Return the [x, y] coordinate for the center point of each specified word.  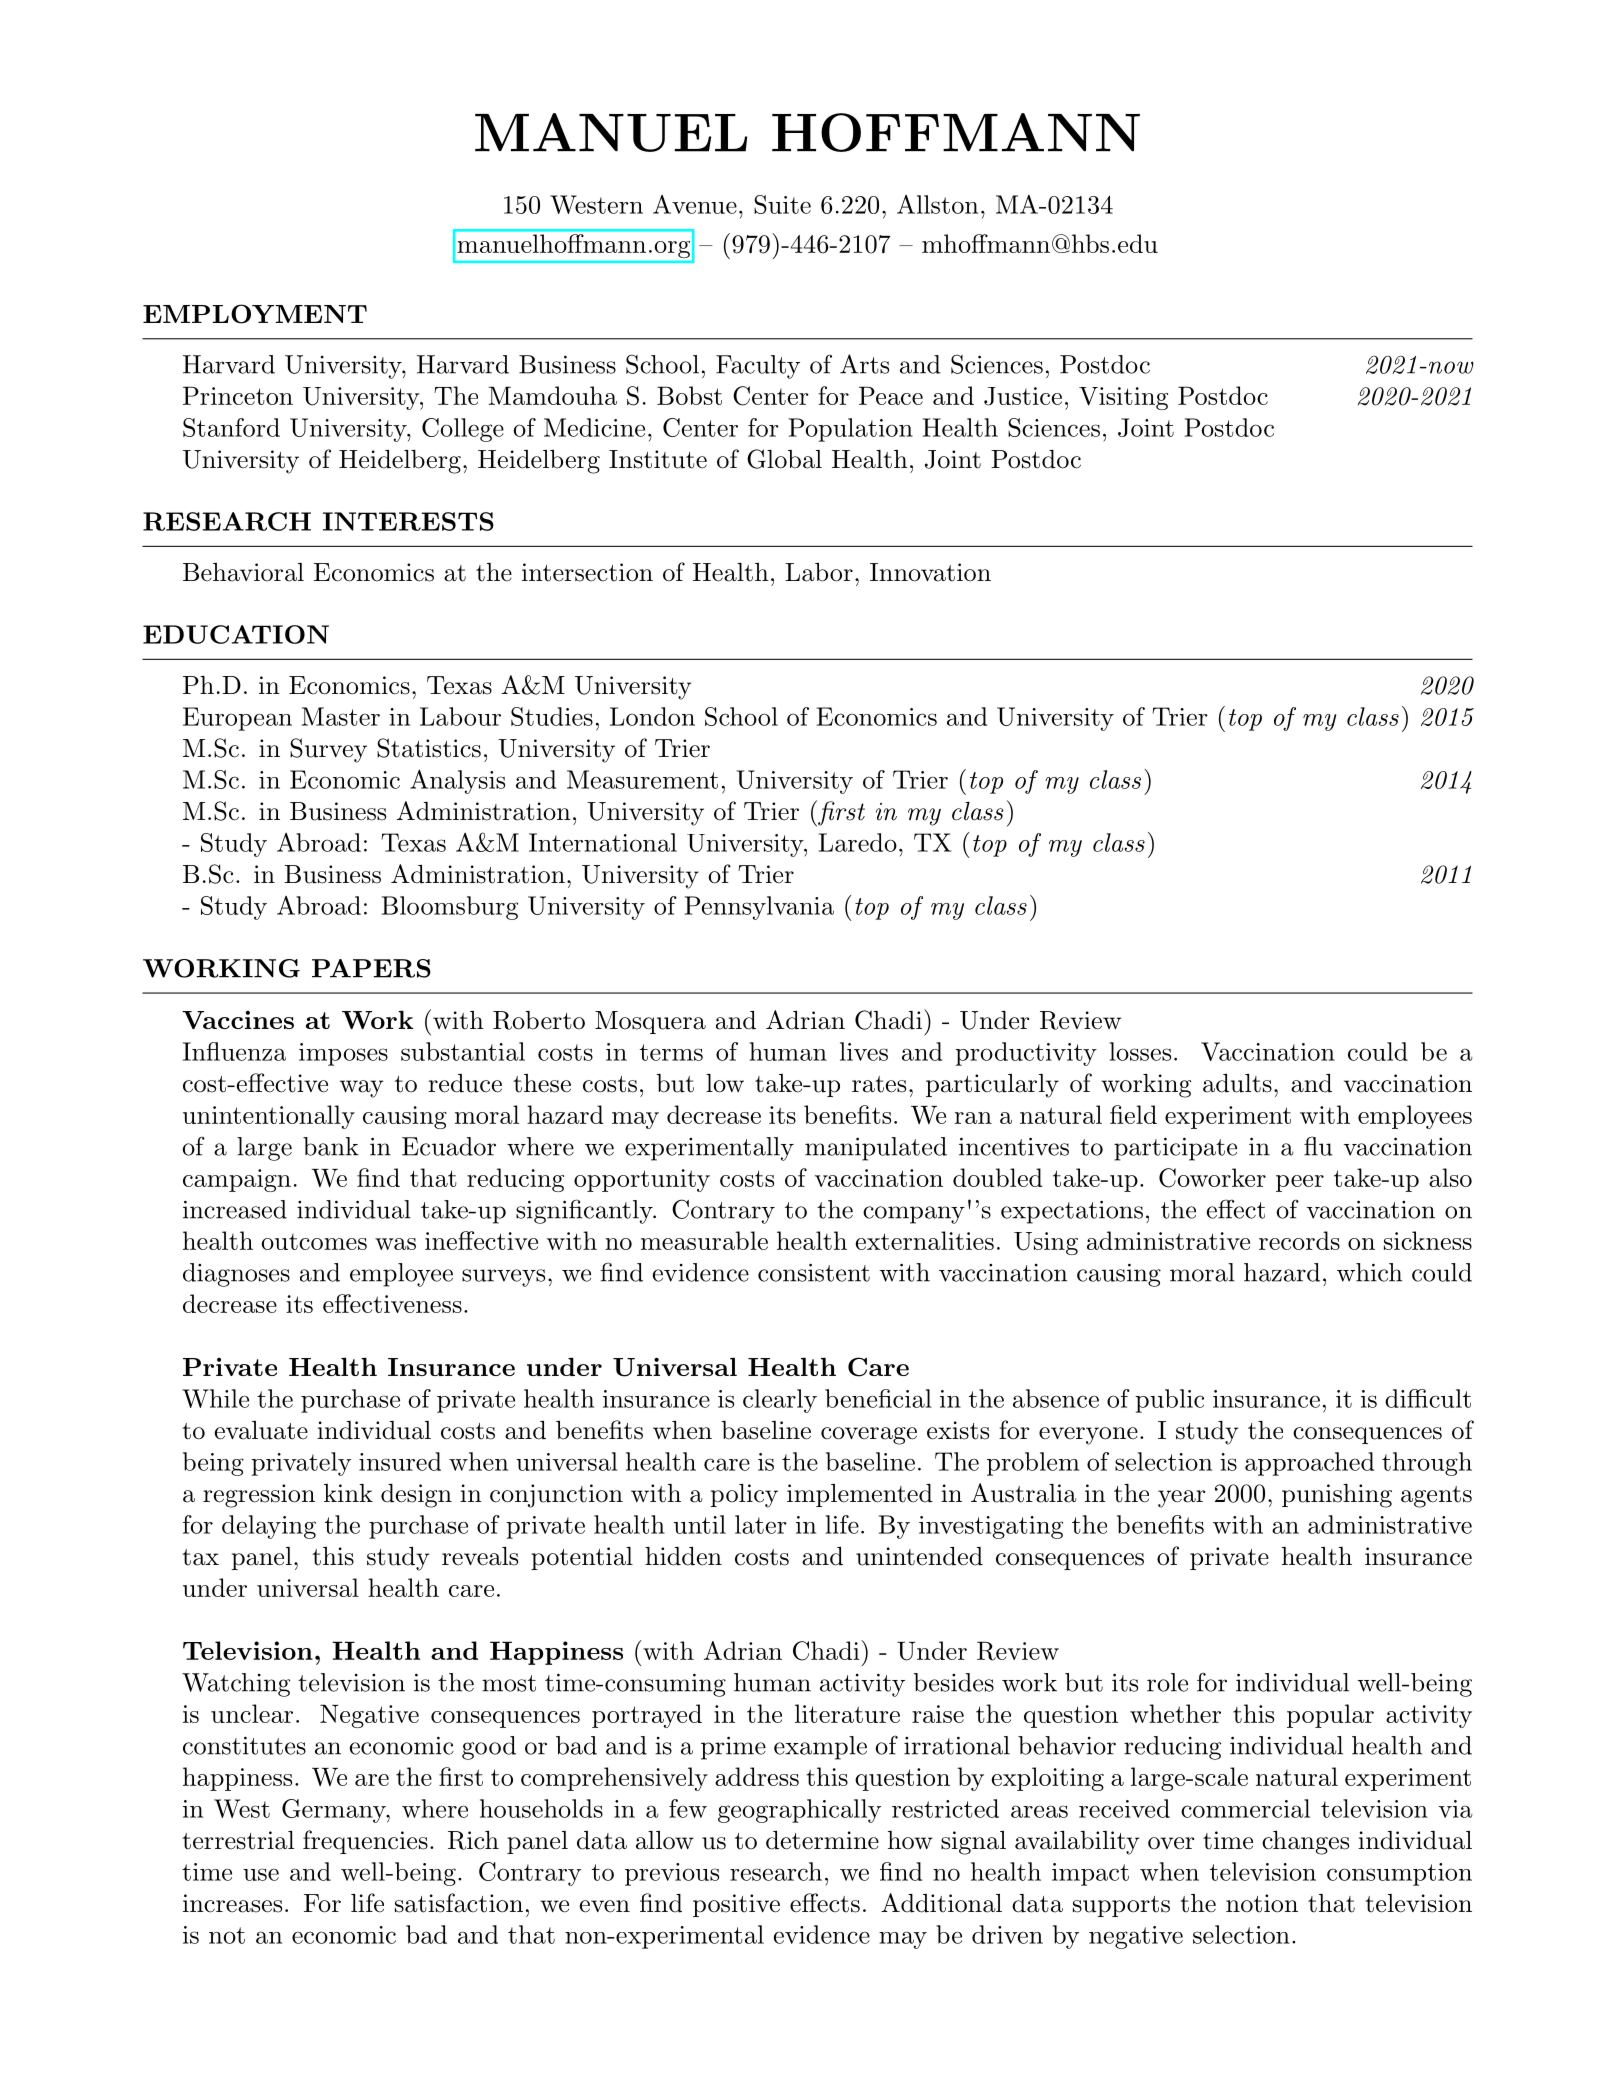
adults [1237, 1083]
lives [864, 1051]
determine [822, 1840]
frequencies [365, 1842]
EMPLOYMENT [255, 314]
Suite [782, 204]
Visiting [1123, 398]
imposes [343, 1054]
